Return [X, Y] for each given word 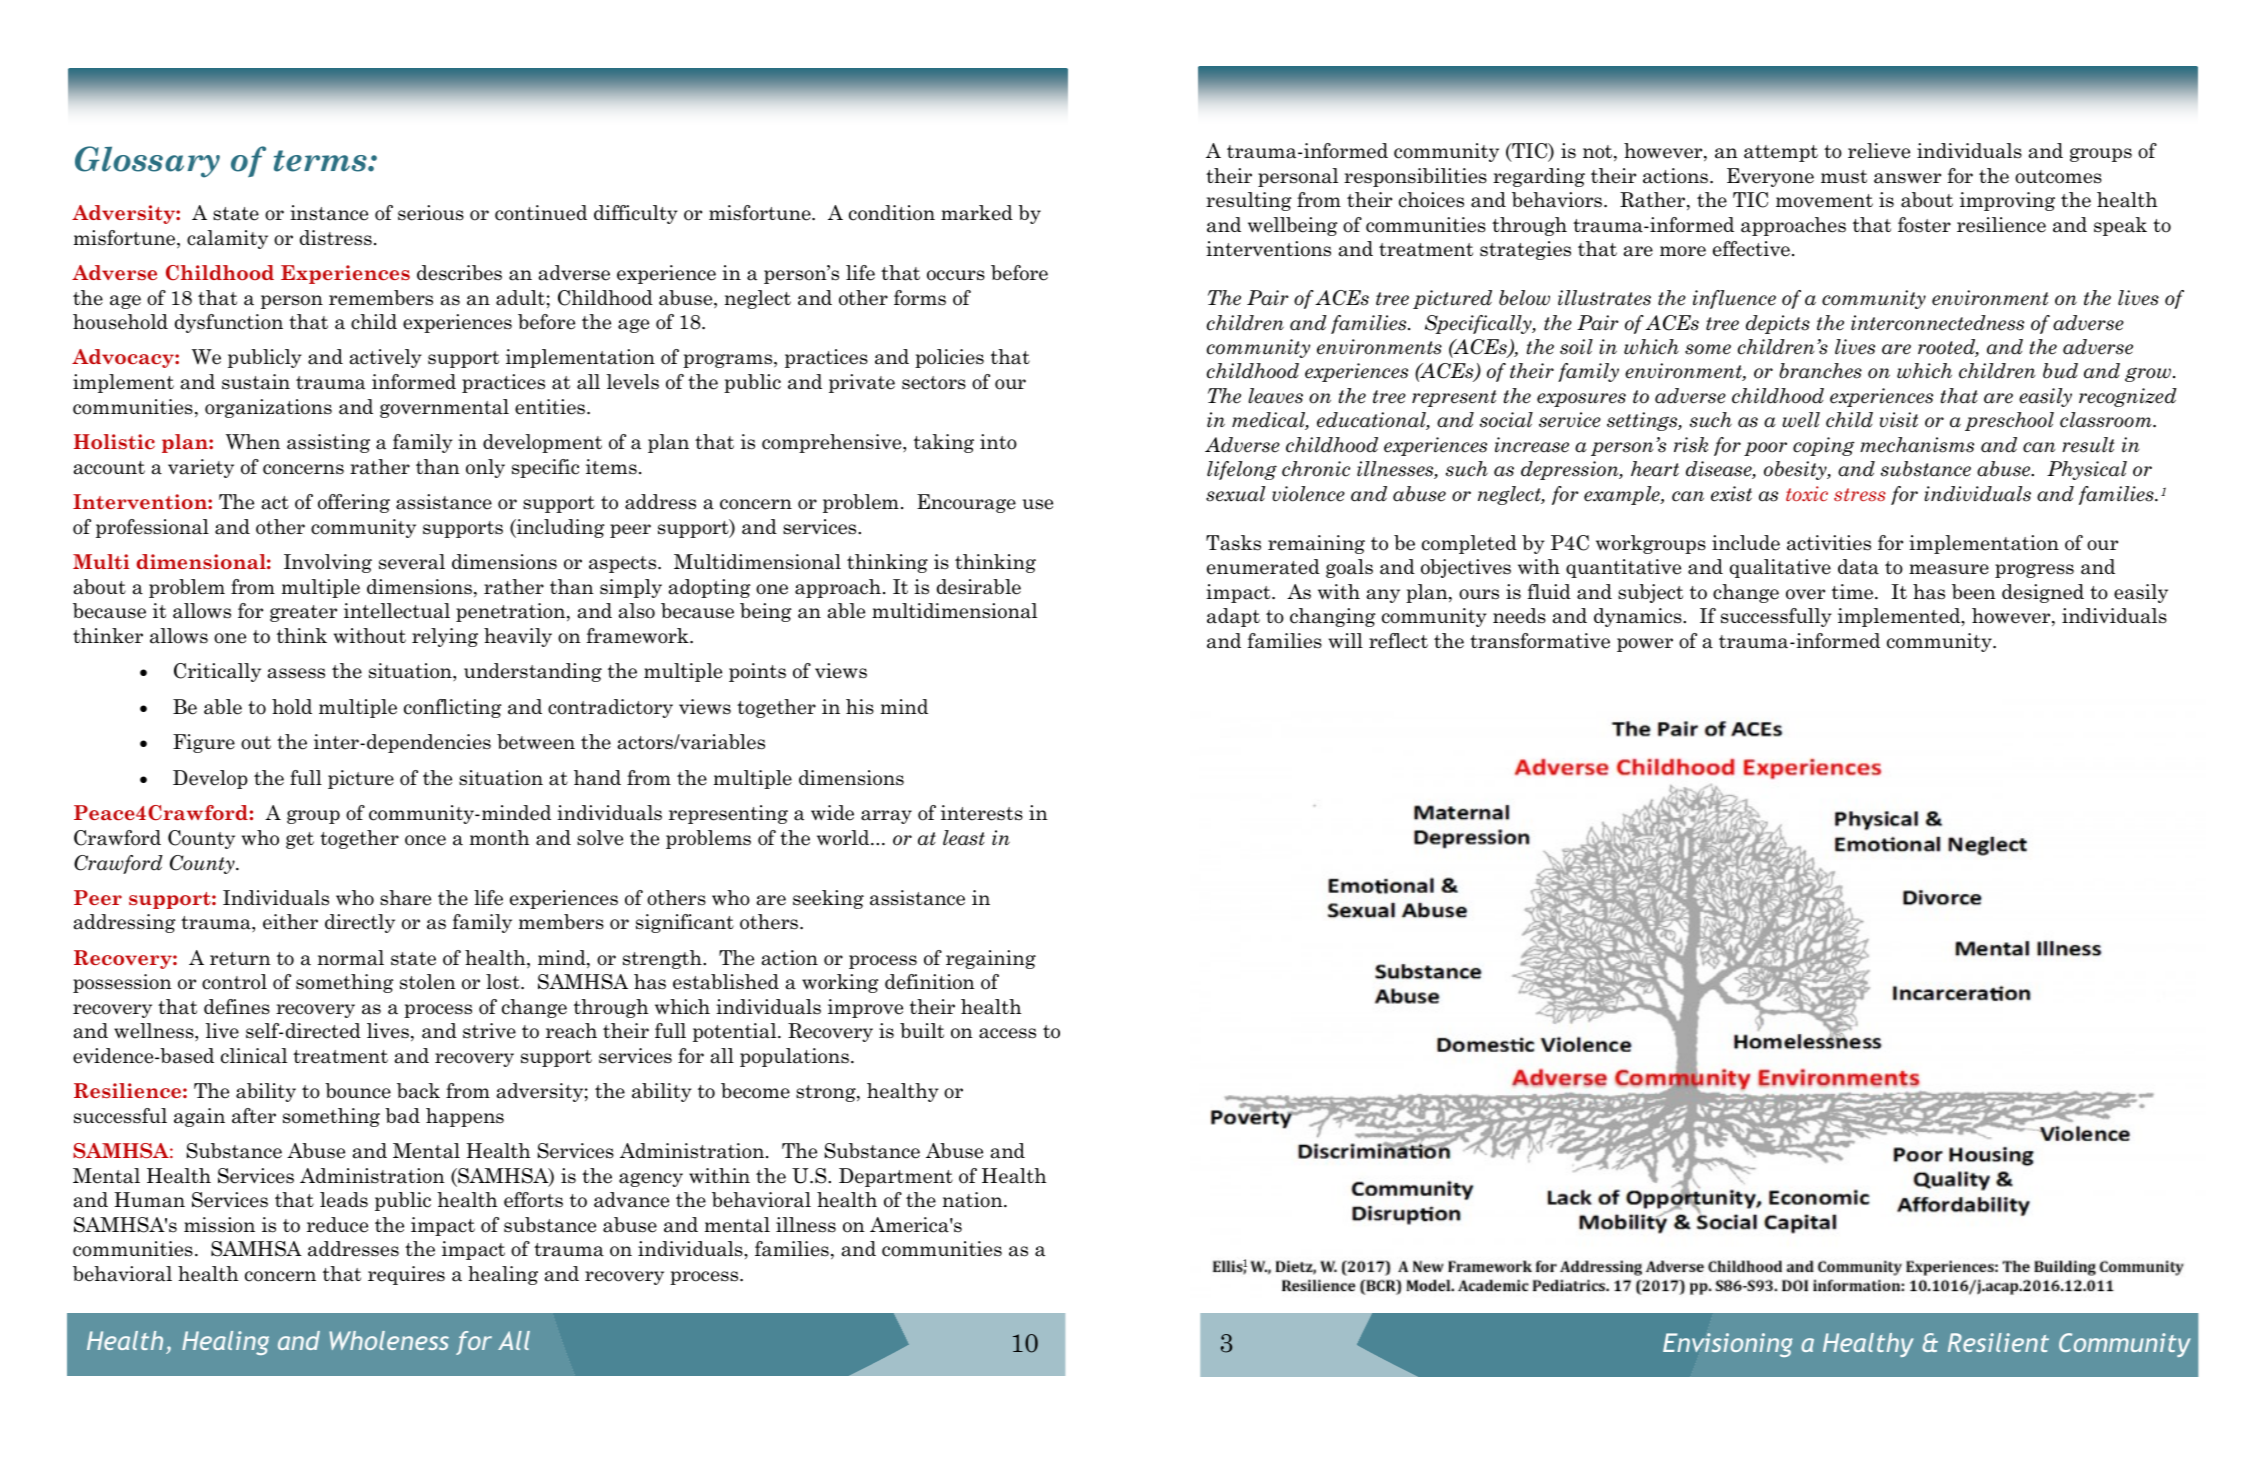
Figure [204, 743]
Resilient [1998, 1342]
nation [974, 1200]
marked [977, 213]
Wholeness [389, 1340]
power [1645, 645]
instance [329, 213]
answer [1907, 178]
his [860, 707]
